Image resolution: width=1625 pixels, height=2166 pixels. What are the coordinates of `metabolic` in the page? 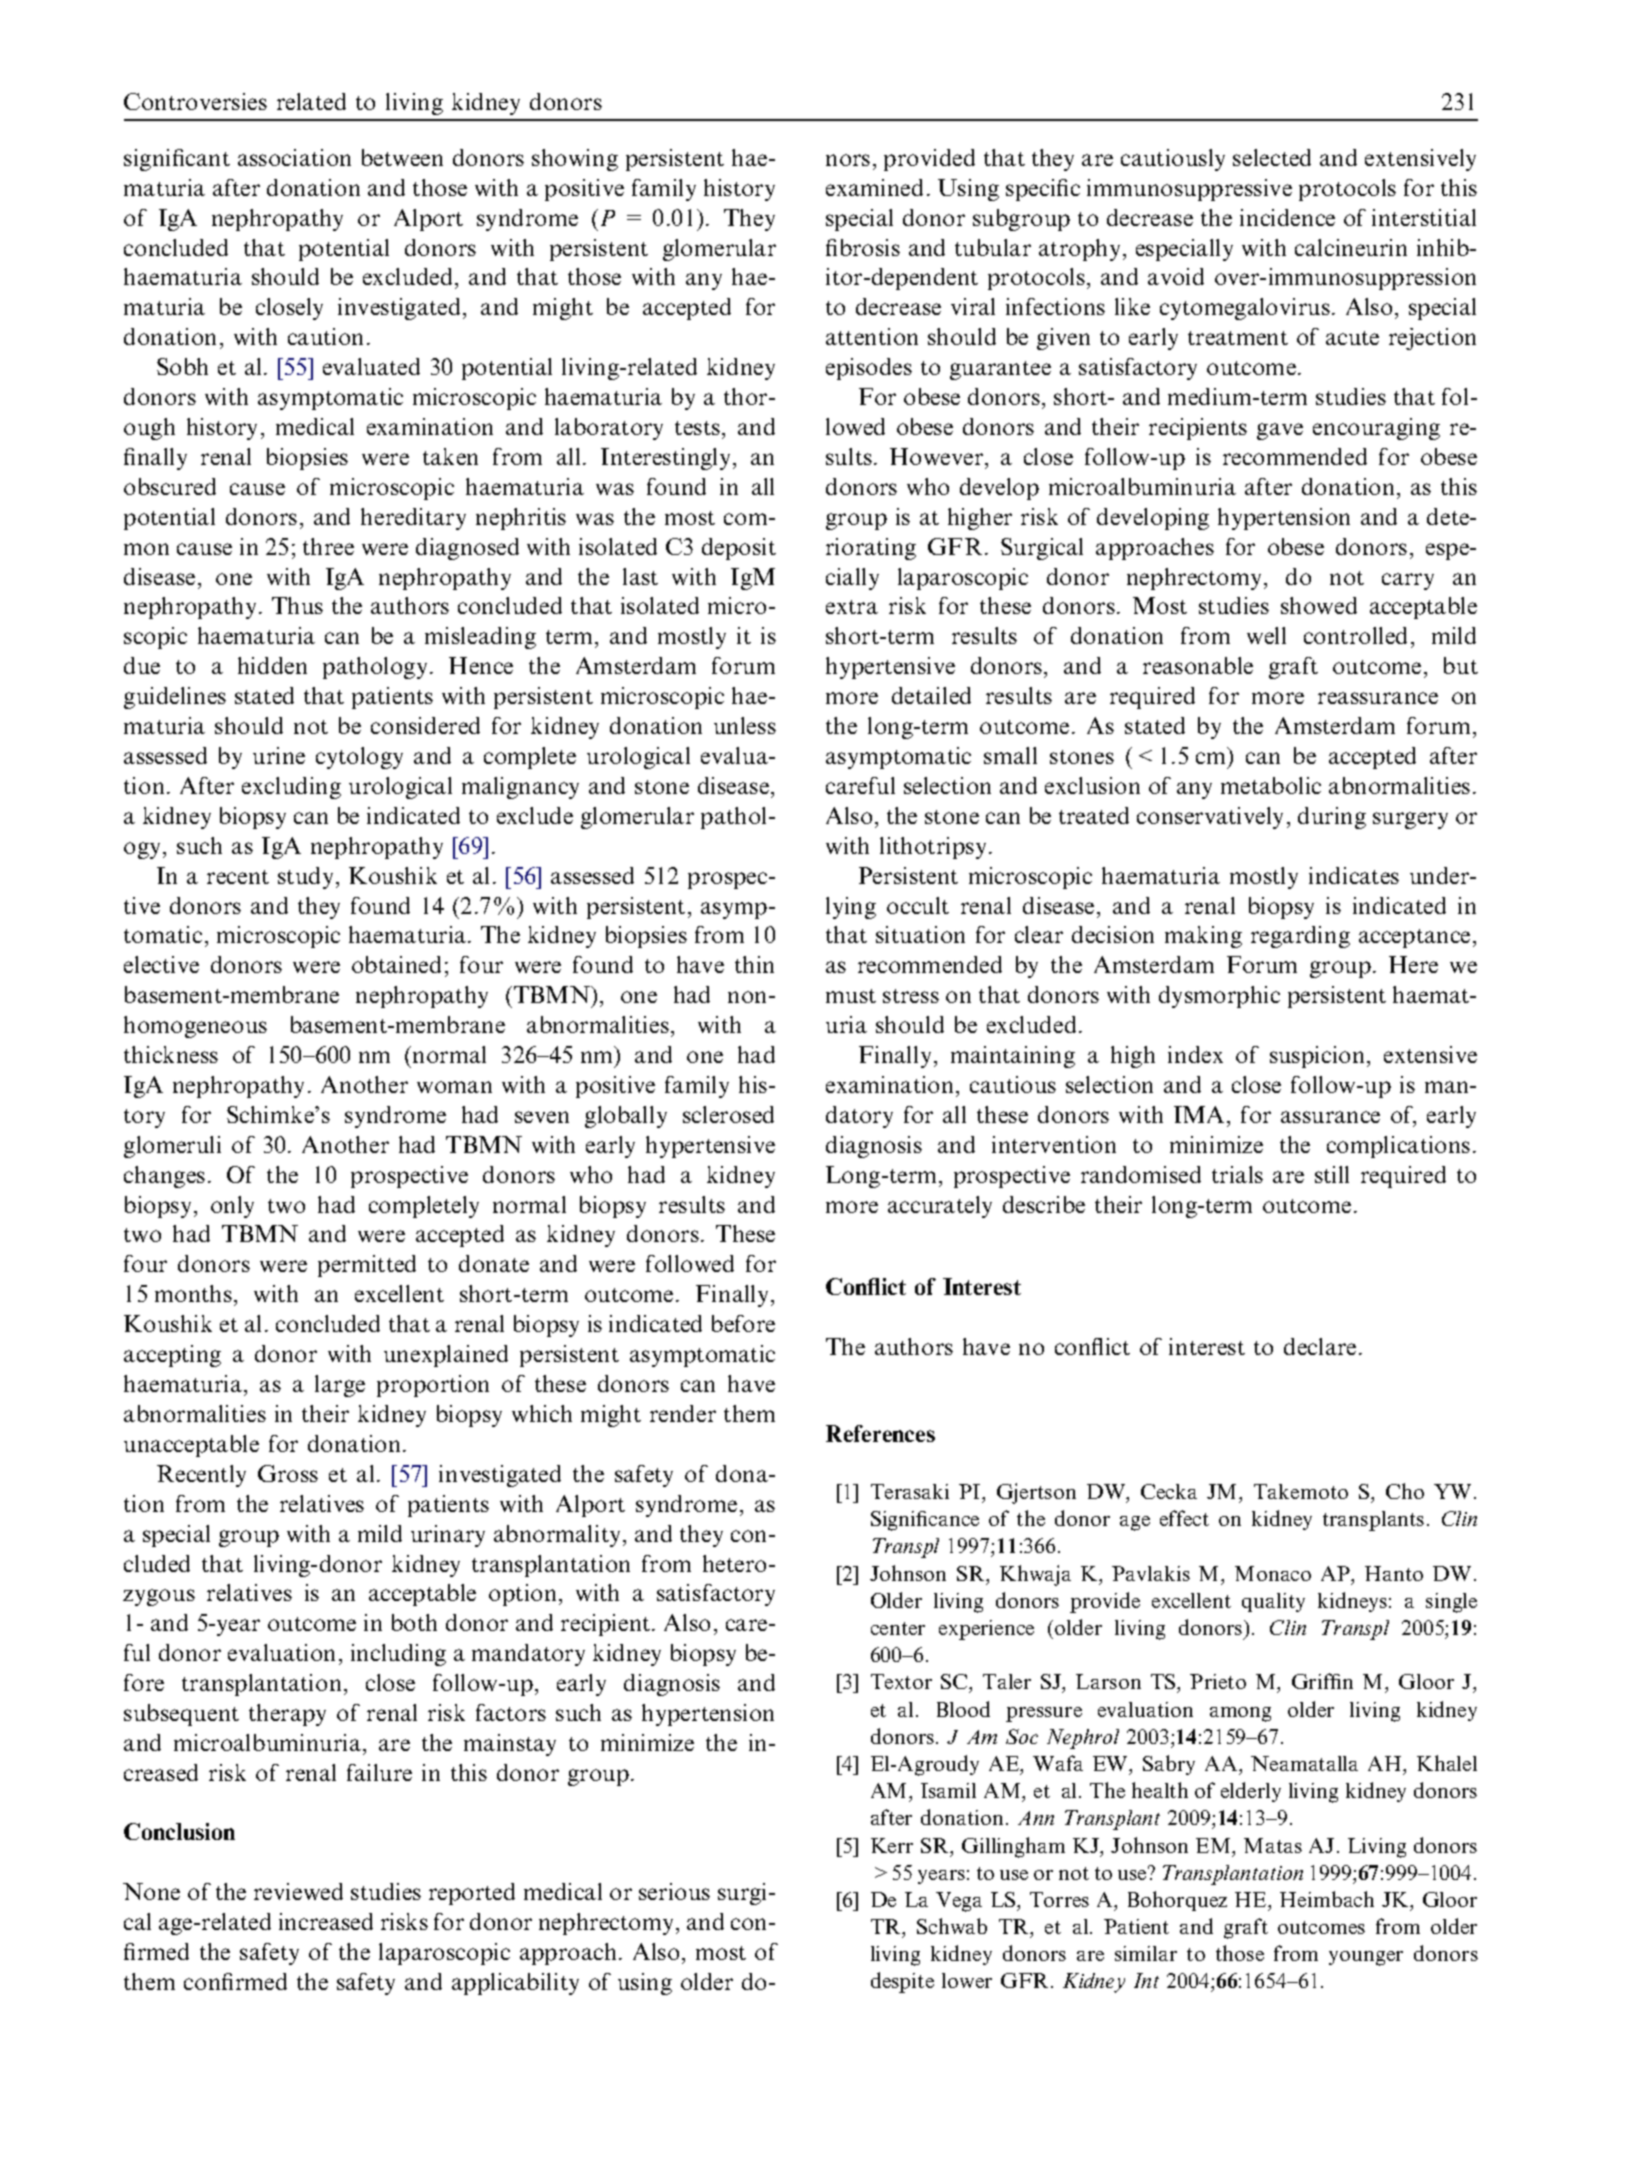 It's located at (1271, 785).
